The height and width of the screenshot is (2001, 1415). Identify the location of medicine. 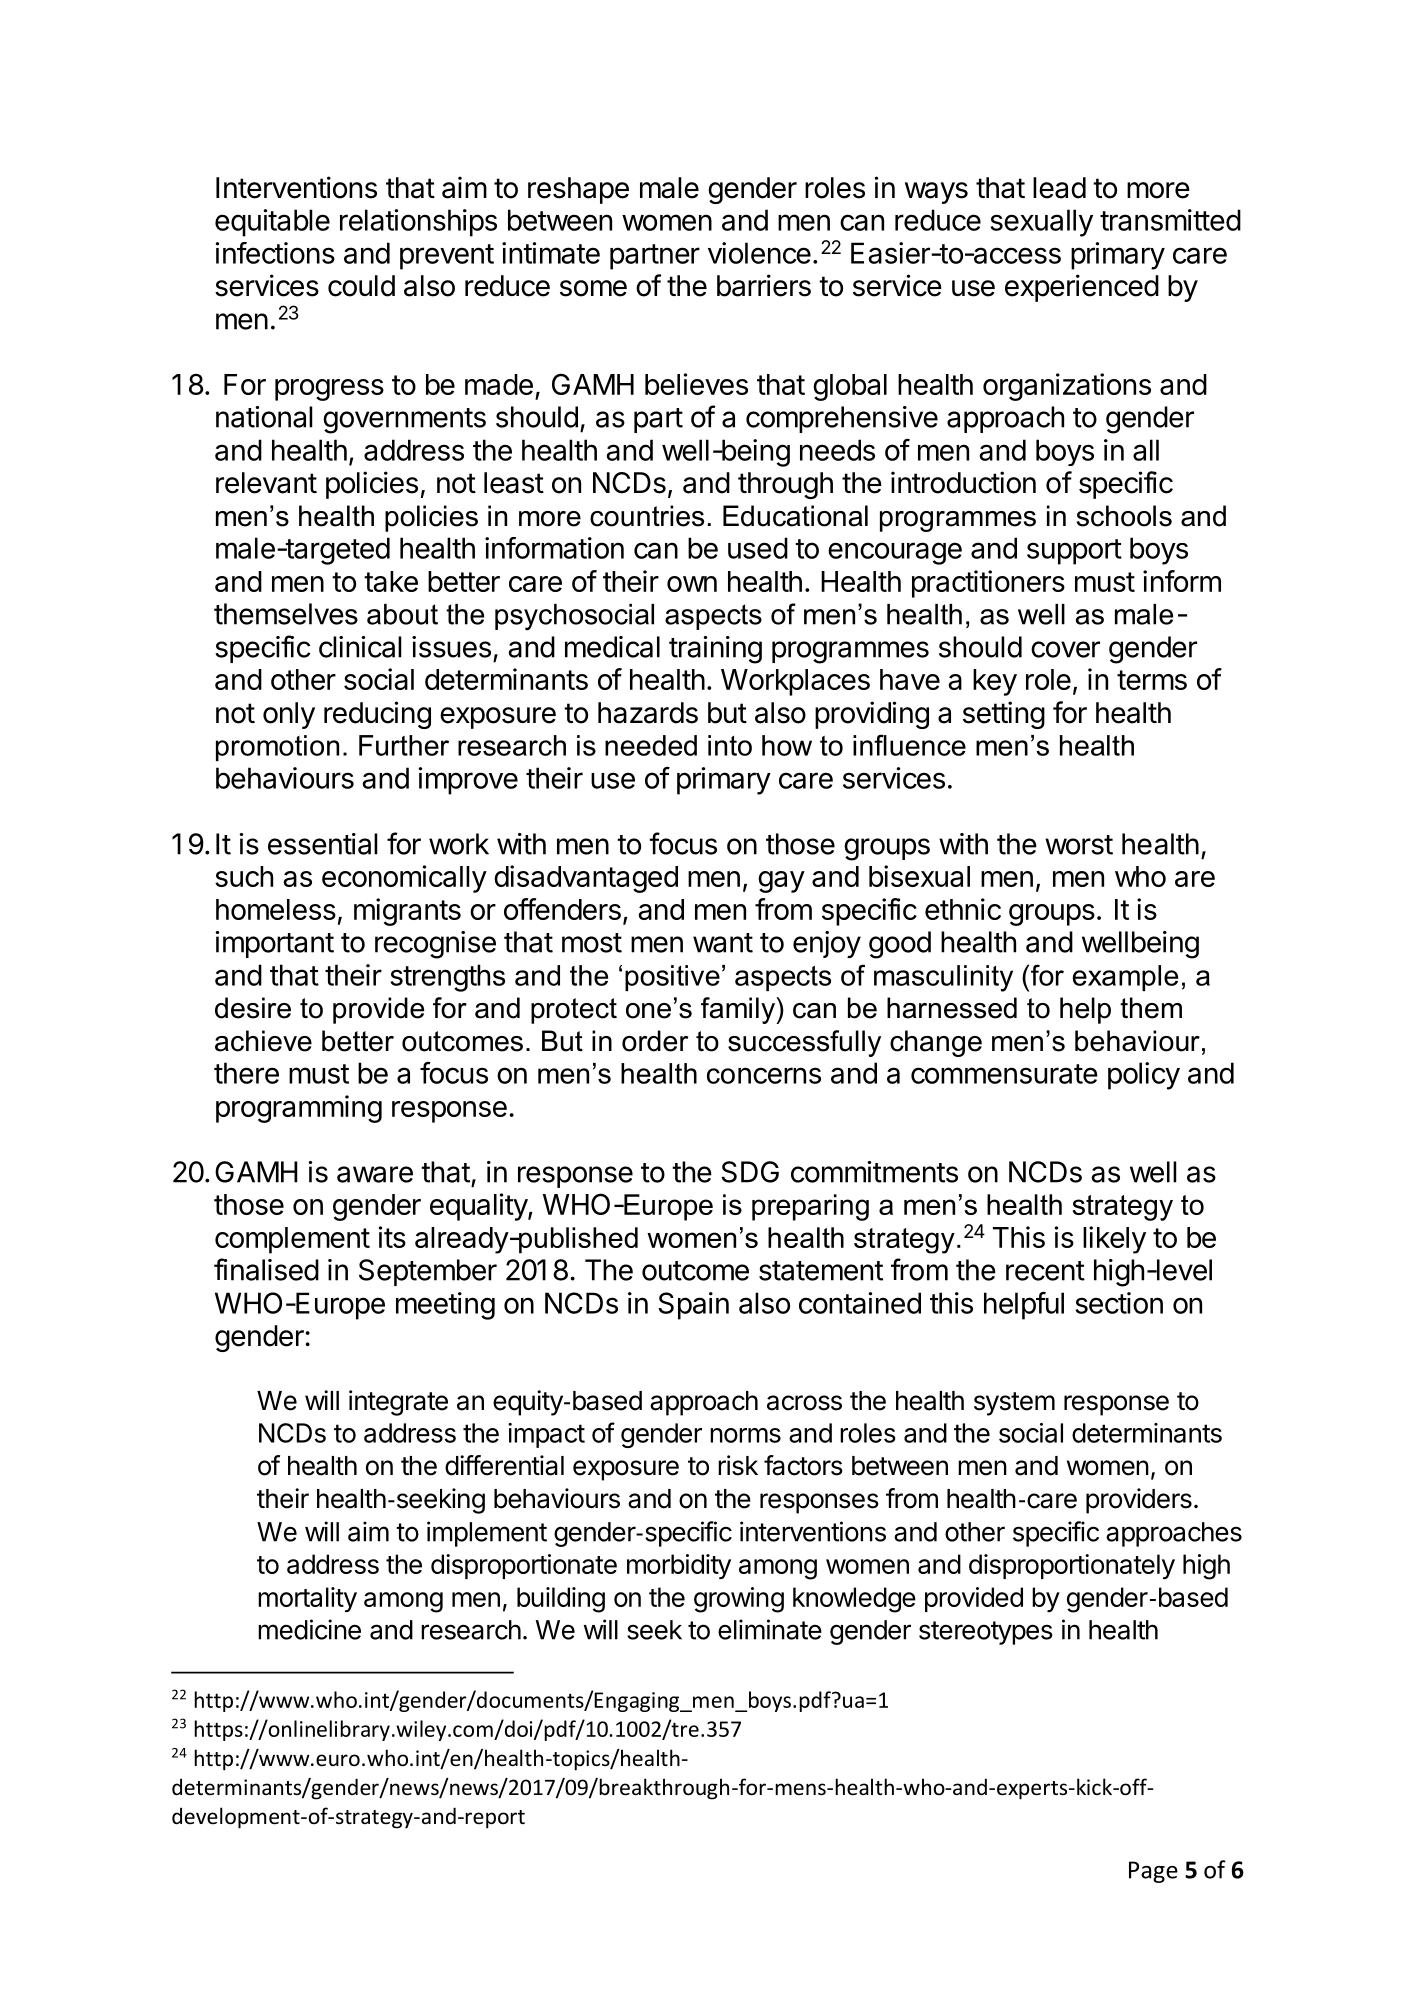
(309, 1629).
